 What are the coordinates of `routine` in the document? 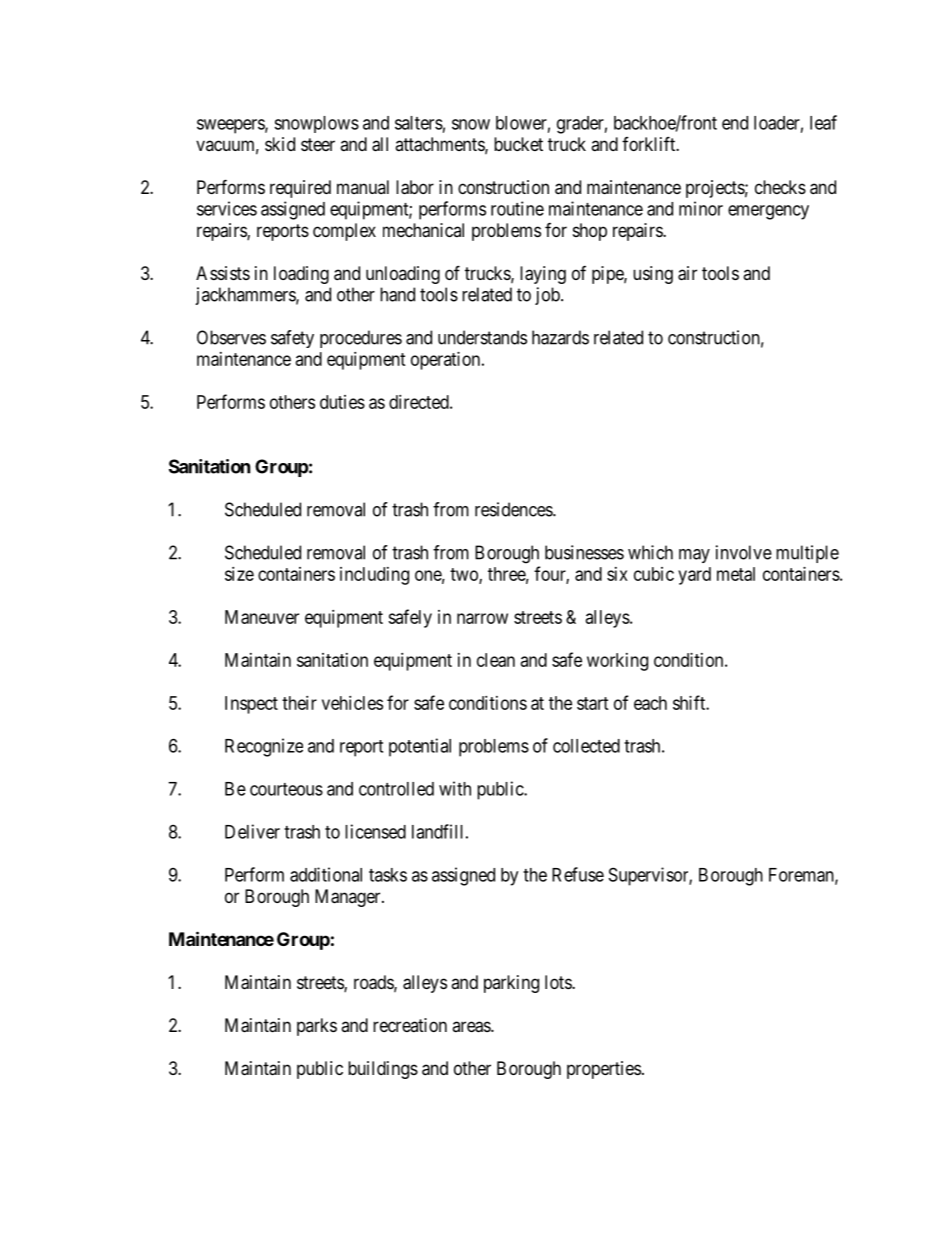 It's located at (517, 208).
